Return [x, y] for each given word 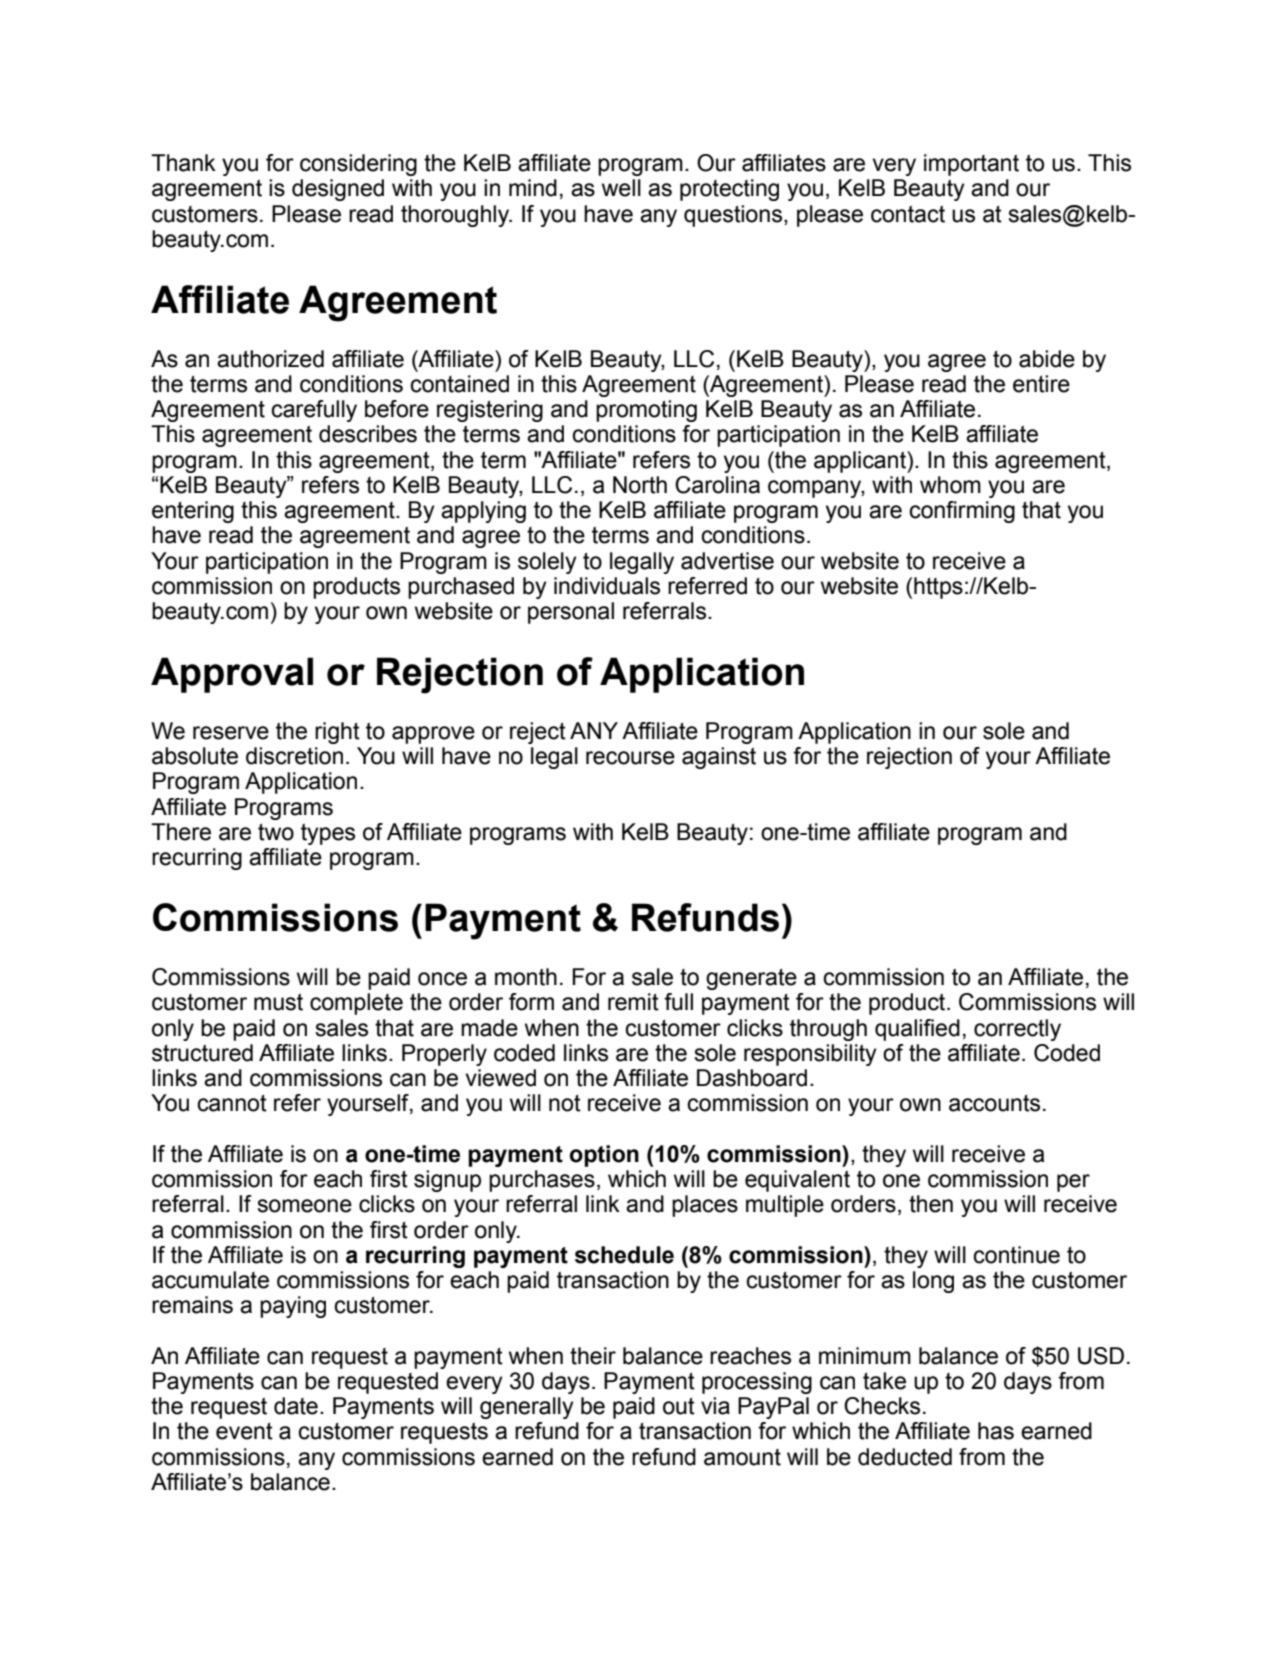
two [276, 832]
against [719, 758]
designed [338, 190]
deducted [905, 1457]
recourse [630, 758]
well [621, 188]
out [679, 1406]
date [296, 1406]
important [971, 165]
